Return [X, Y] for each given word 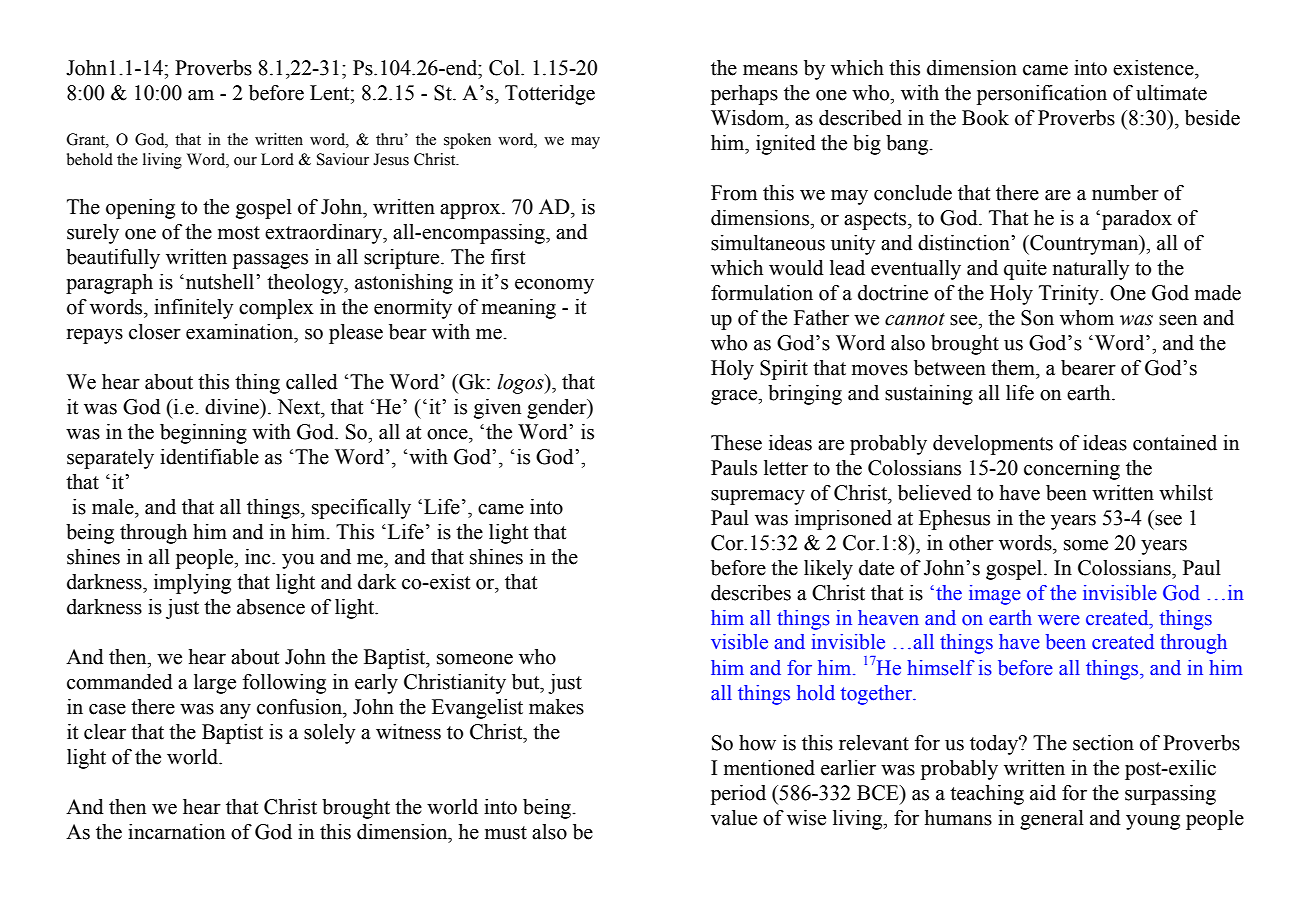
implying [192, 584]
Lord [277, 159]
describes [751, 593]
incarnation [176, 832]
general [1052, 820]
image [995, 595]
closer [155, 332]
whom [1087, 318]
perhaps [744, 95]
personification [1042, 95]
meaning [519, 309]
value [734, 818]
